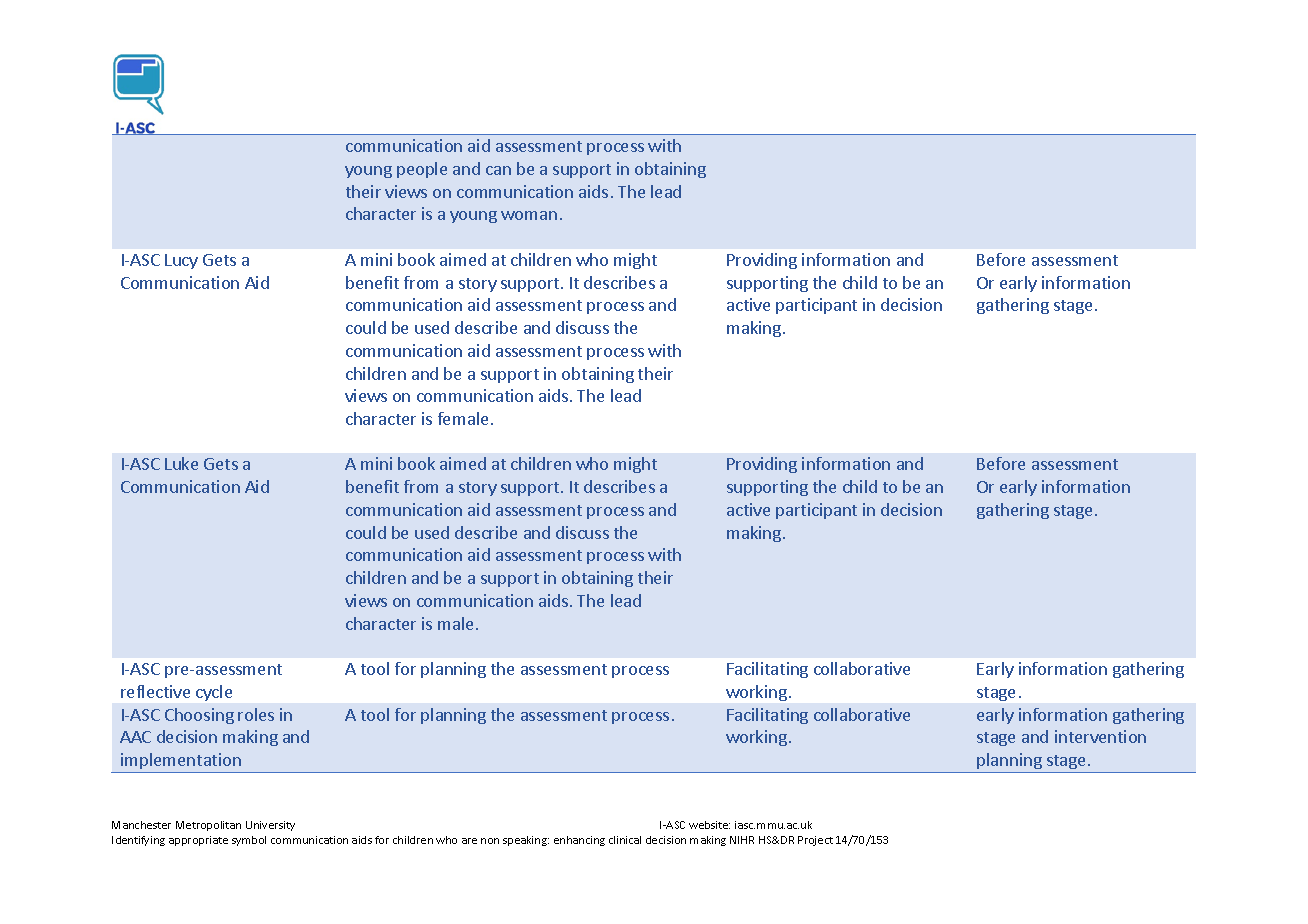 The image size is (1308, 924). What do you see at coordinates (422, 170) in the screenshot?
I see `people` at bounding box center [422, 170].
